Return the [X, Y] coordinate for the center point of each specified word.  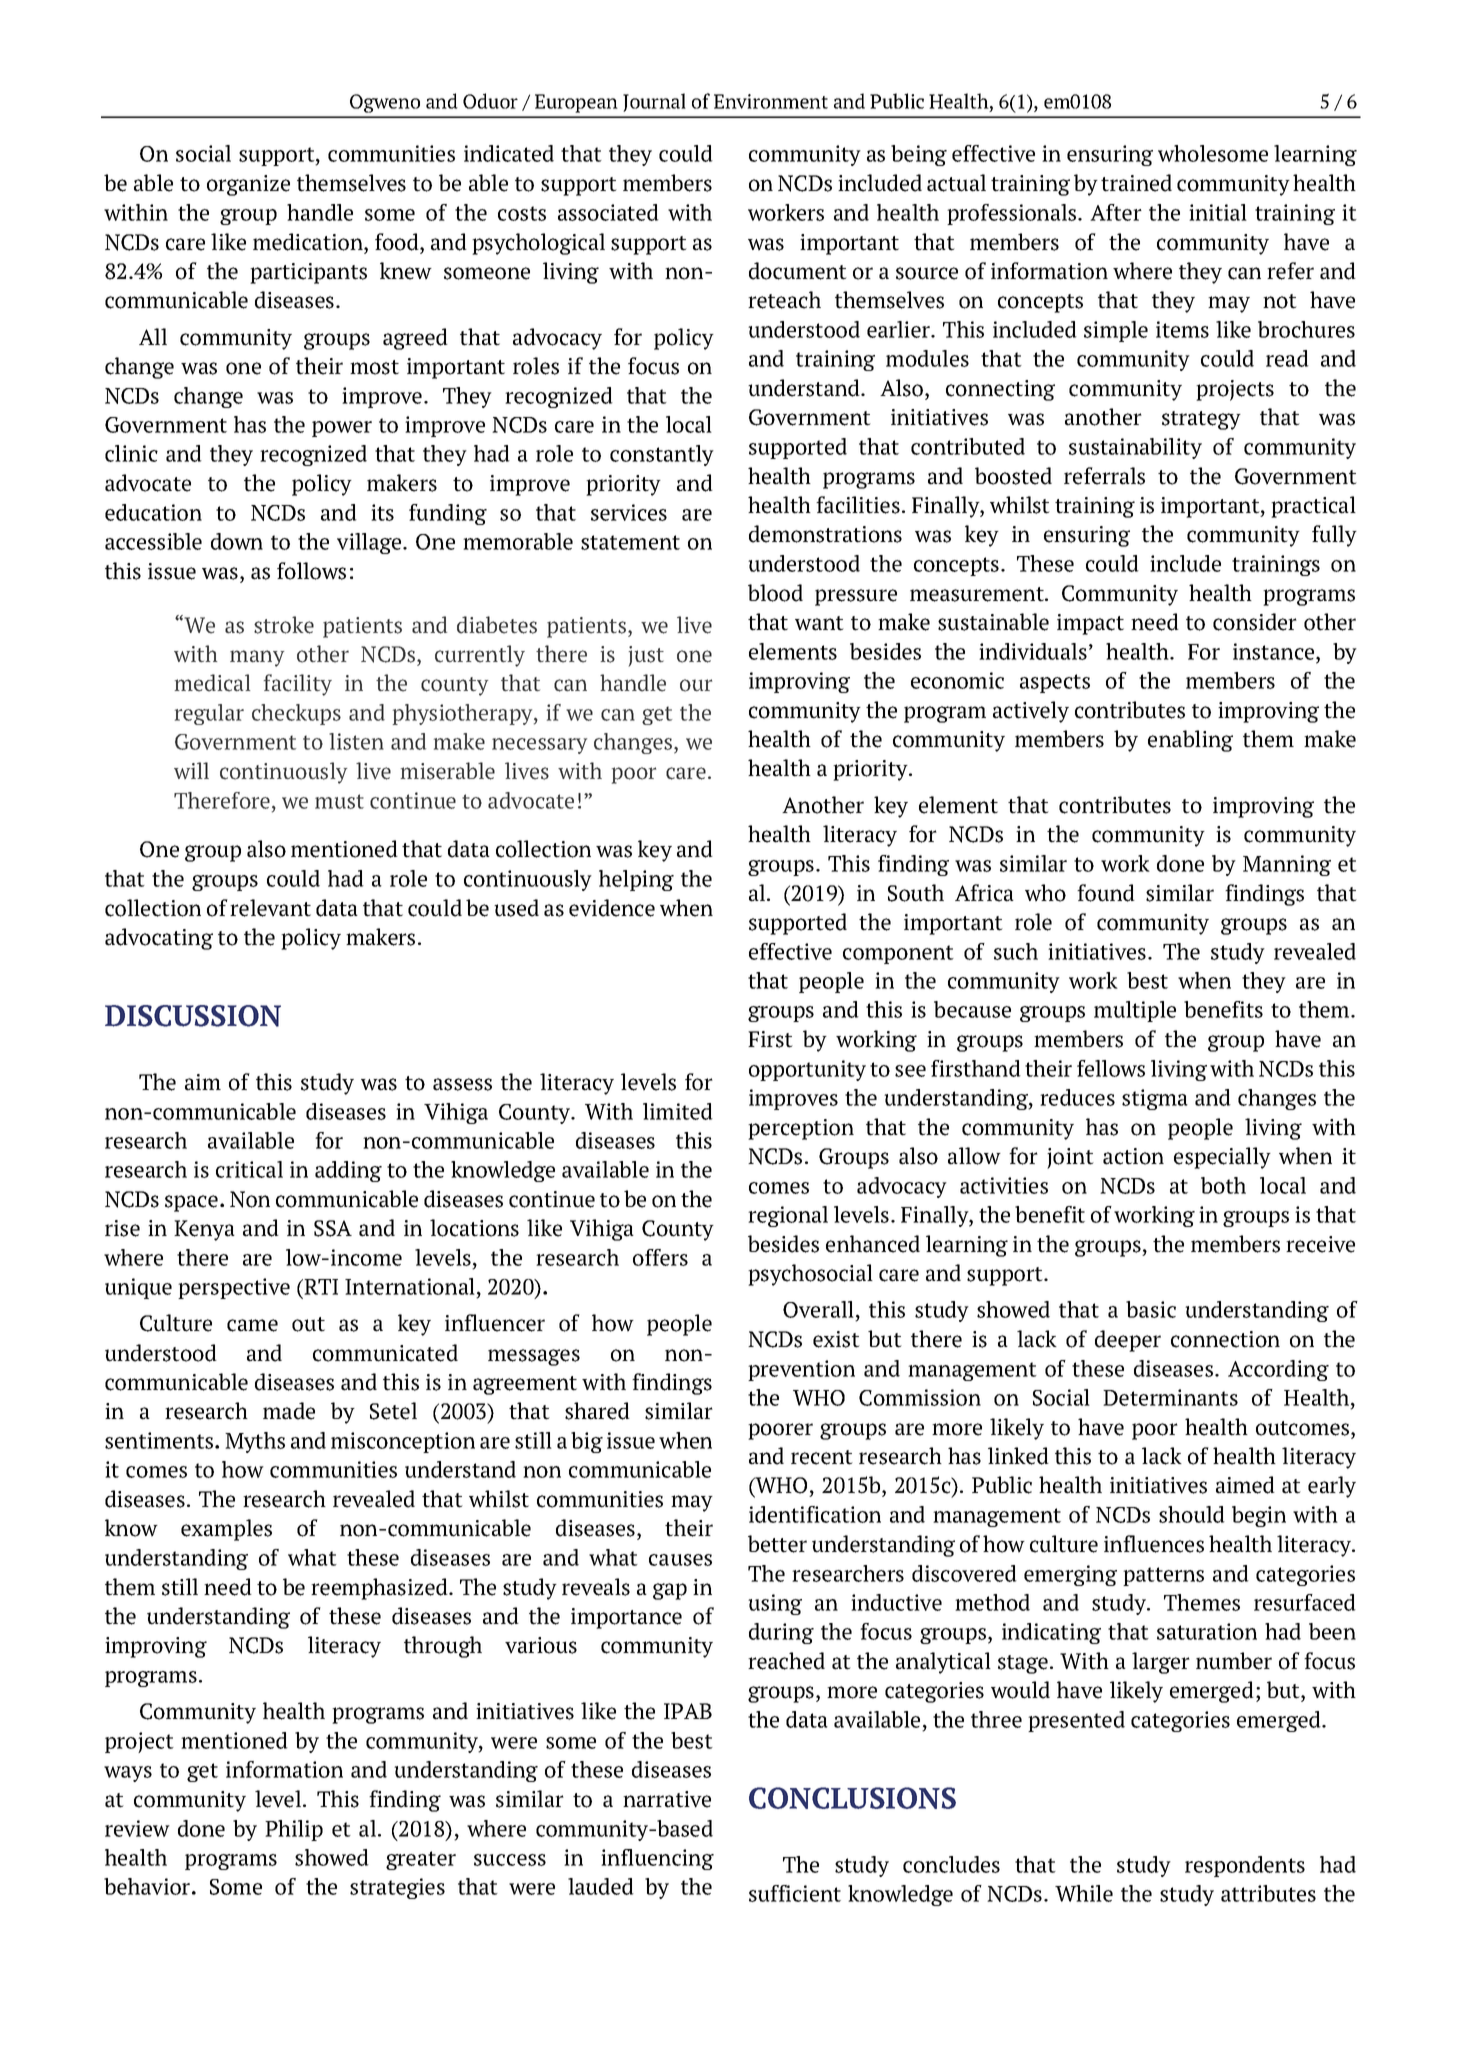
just [646, 656]
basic [1151, 1309]
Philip [294, 1830]
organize [248, 185]
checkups [296, 714]
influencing [657, 1859]
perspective [234, 1288]
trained [1136, 183]
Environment [771, 101]
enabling [1190, 741]
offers [660, 1257]
